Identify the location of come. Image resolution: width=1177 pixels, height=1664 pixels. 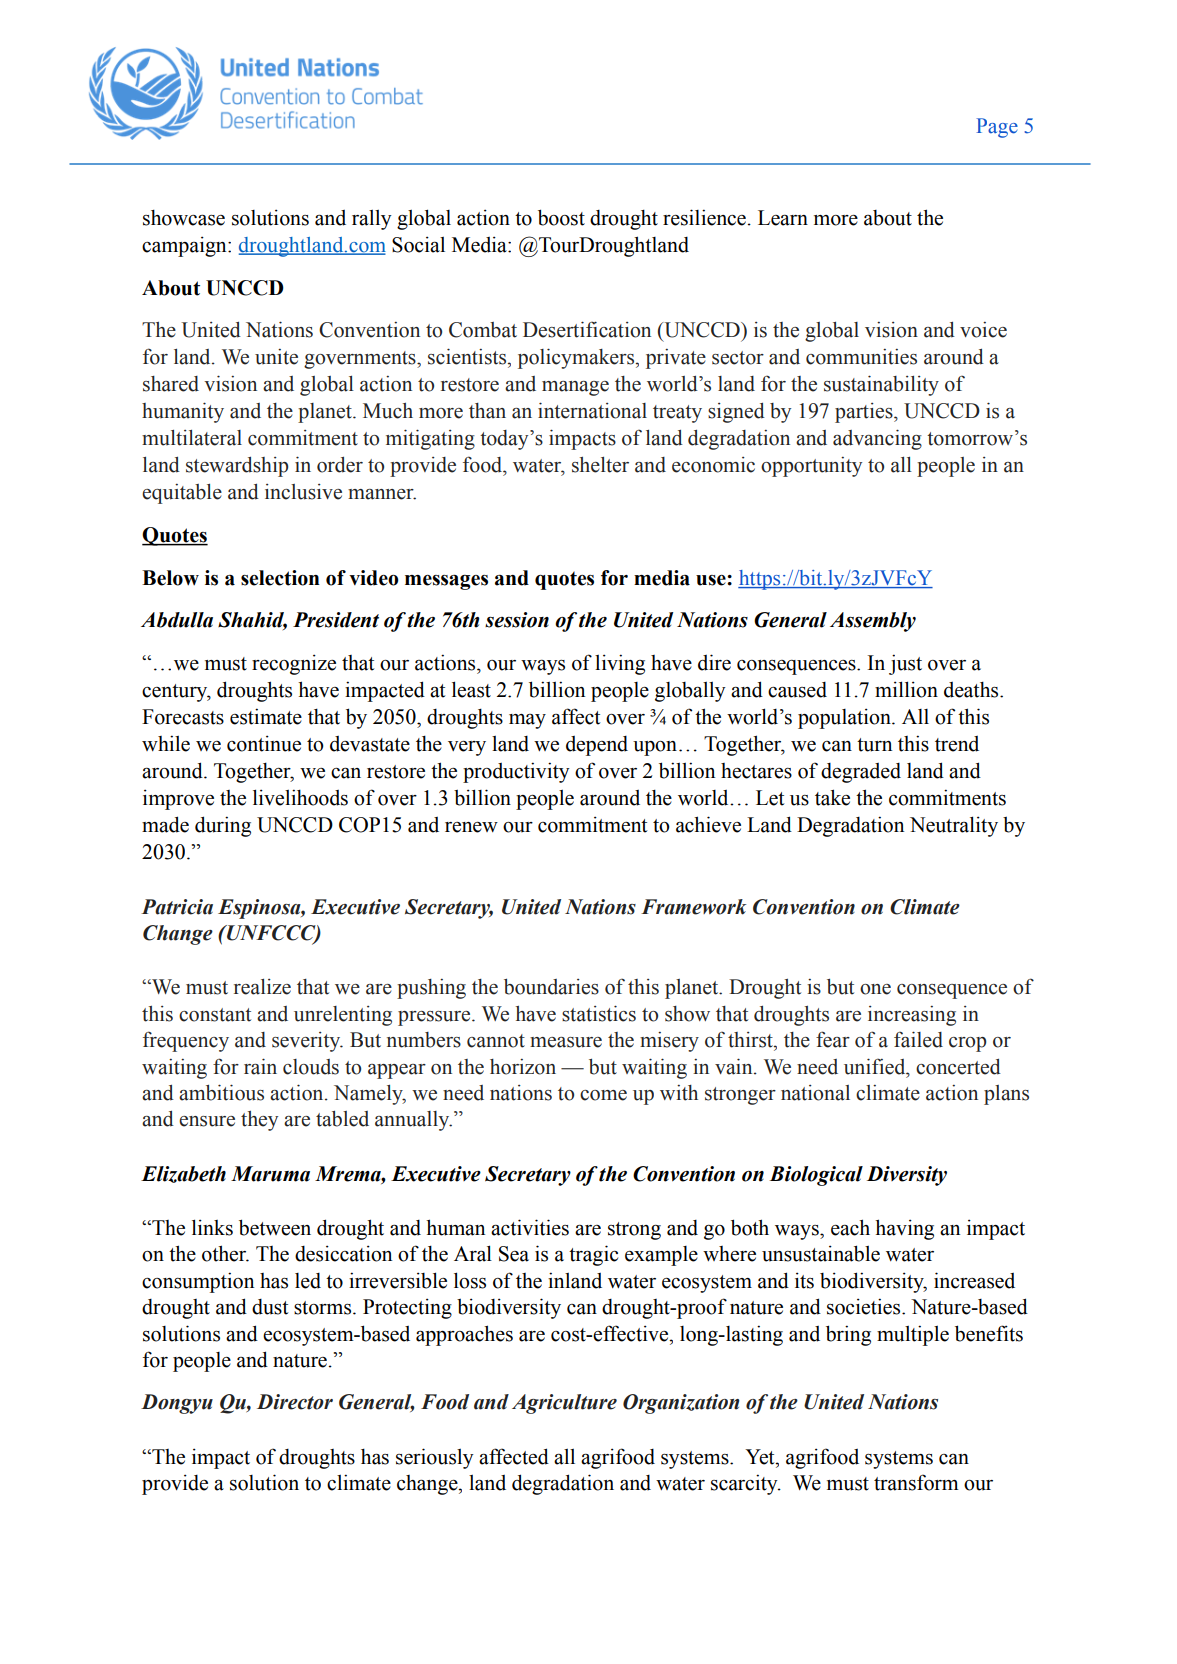
(603, 1095).
